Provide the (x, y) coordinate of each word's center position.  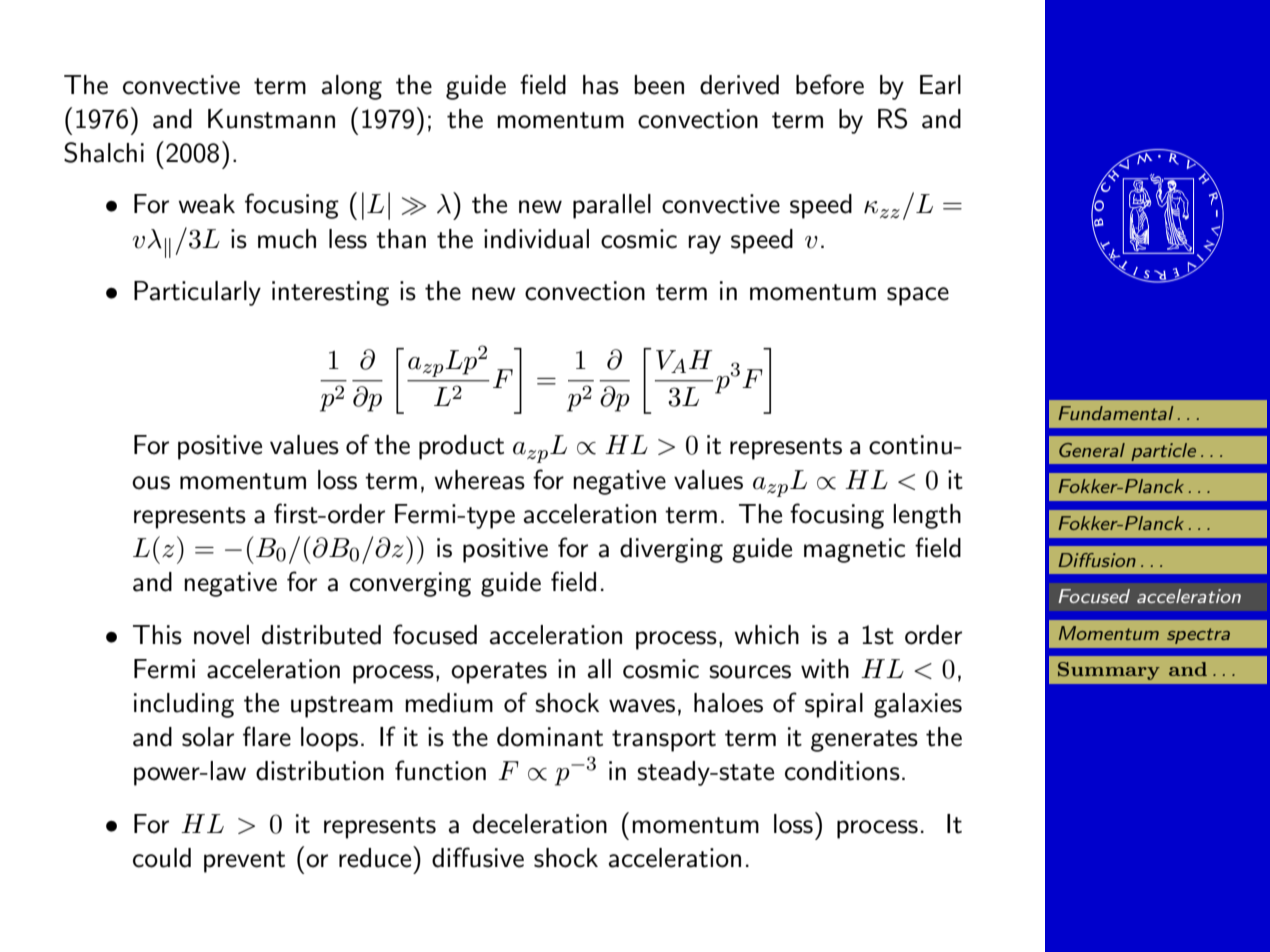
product (461, 447)
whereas (479, 480)
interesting (330, 293)
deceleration (540, 824)
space (918, 296)
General (1092, 450)
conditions (842, 771)
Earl (940, 85)
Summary (1109, 671)
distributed (321, 635)
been (659, 85)
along (352, 87)
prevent (244, 862)
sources (750, 672)
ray (704, 244)
